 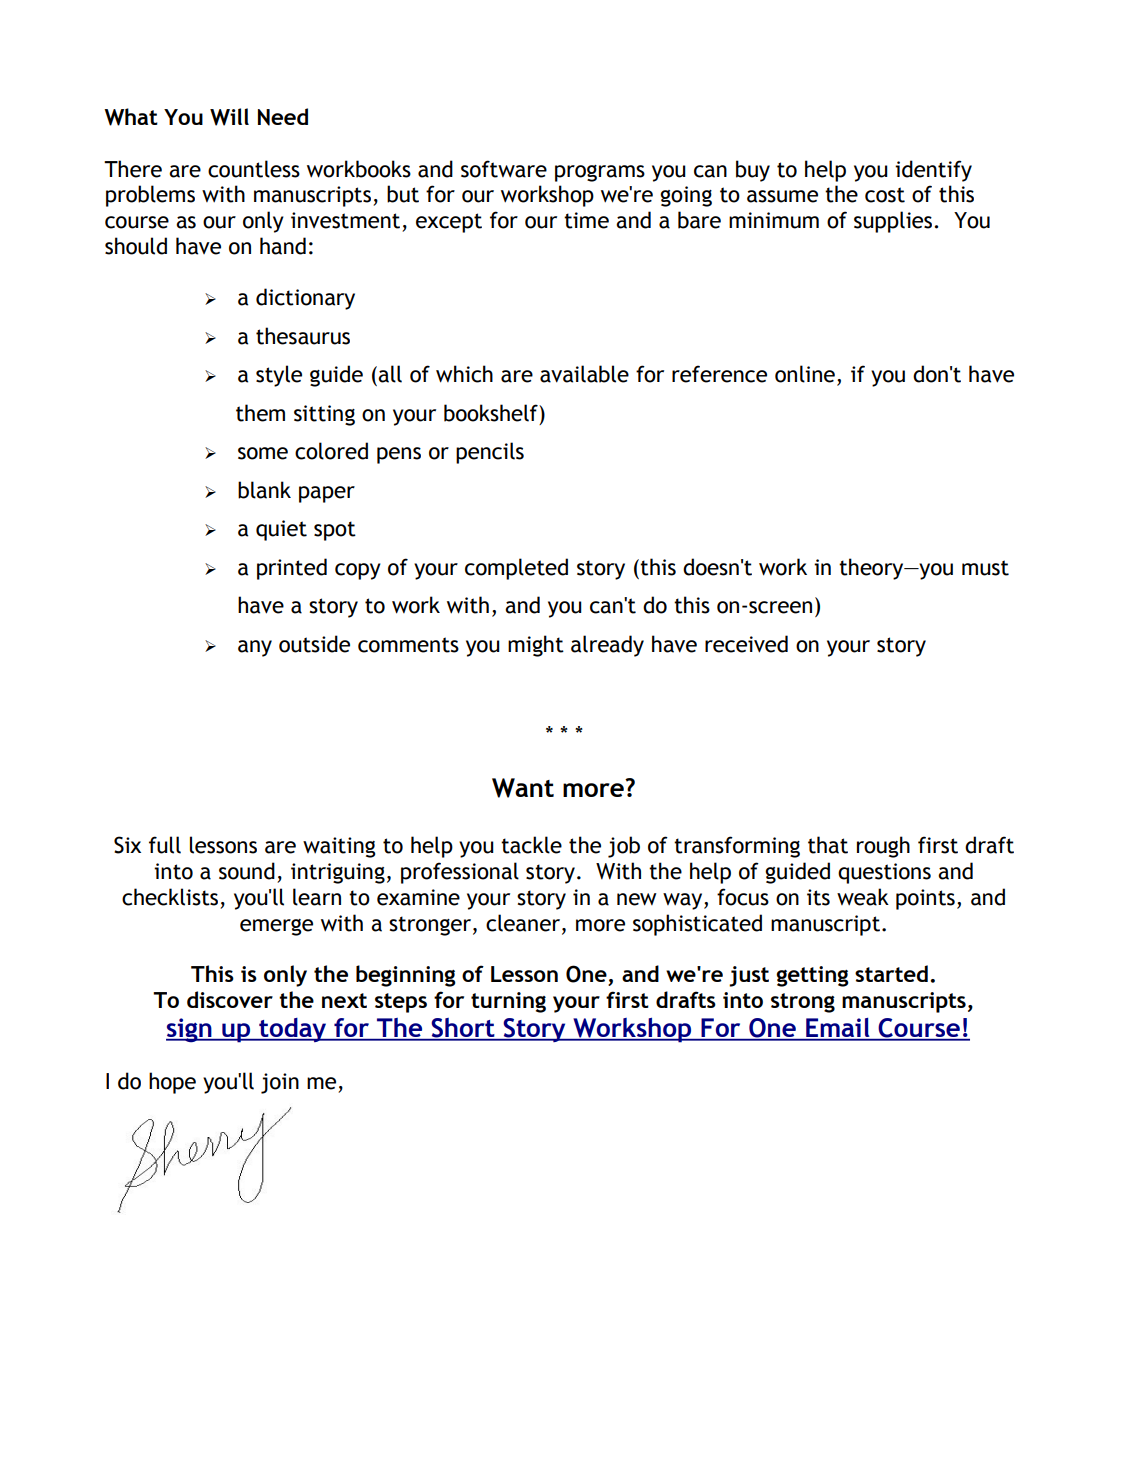 I want to click on programs, so click(x=600, y=173).
